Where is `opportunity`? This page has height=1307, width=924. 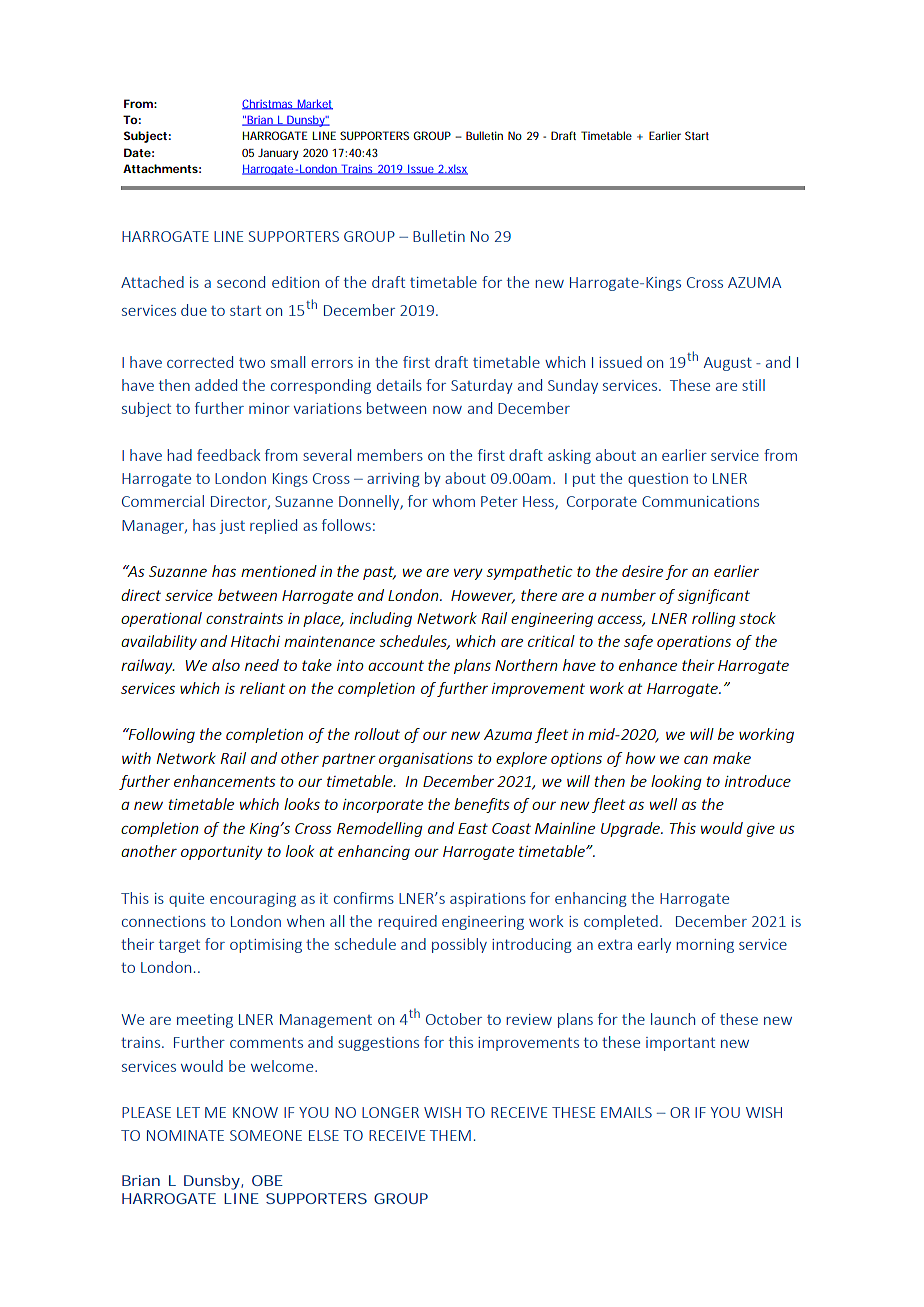 opportunity is located at coordinates (222, 853).
